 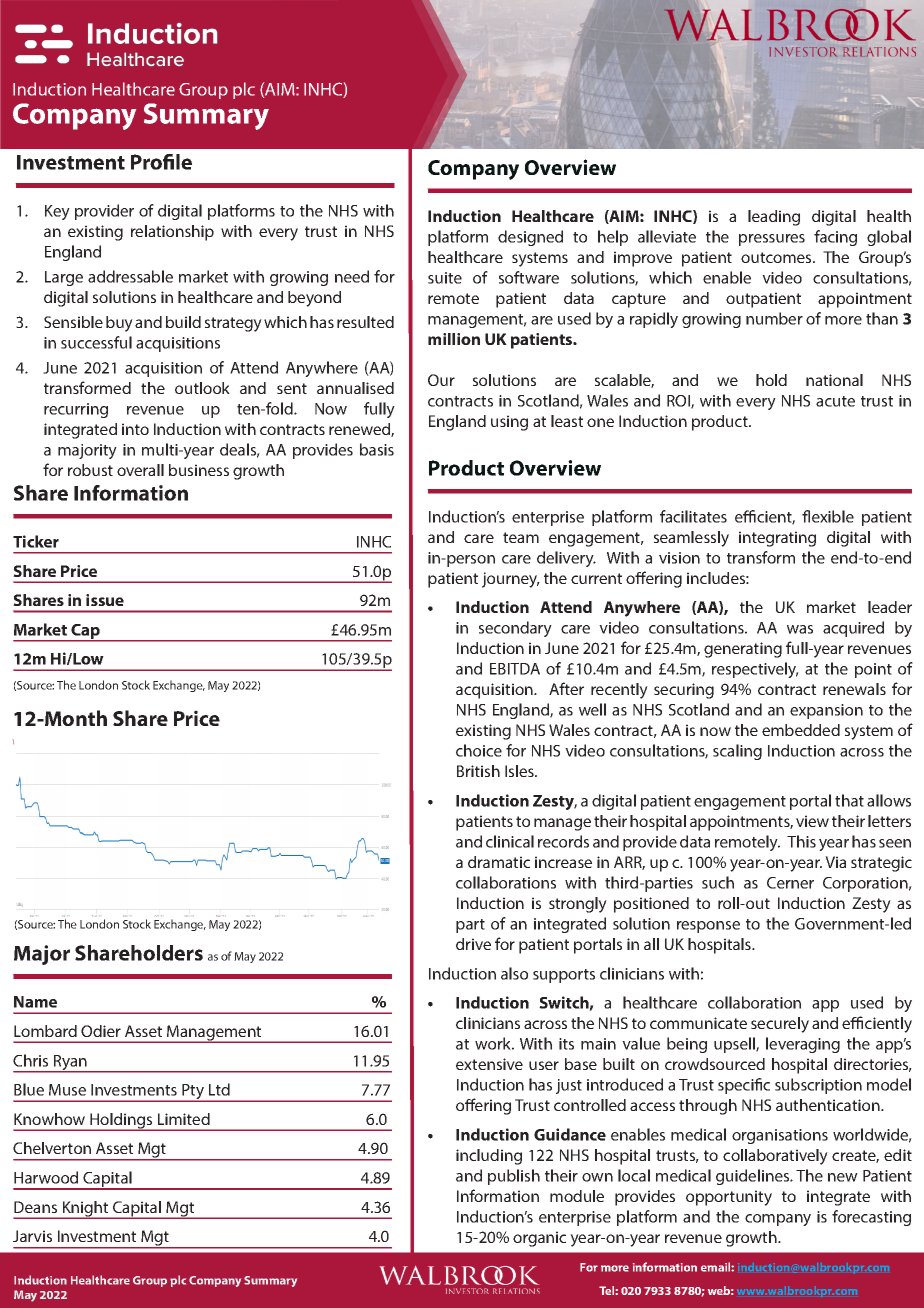 I want to click on EBITDA, so click(x=515, y=669).
